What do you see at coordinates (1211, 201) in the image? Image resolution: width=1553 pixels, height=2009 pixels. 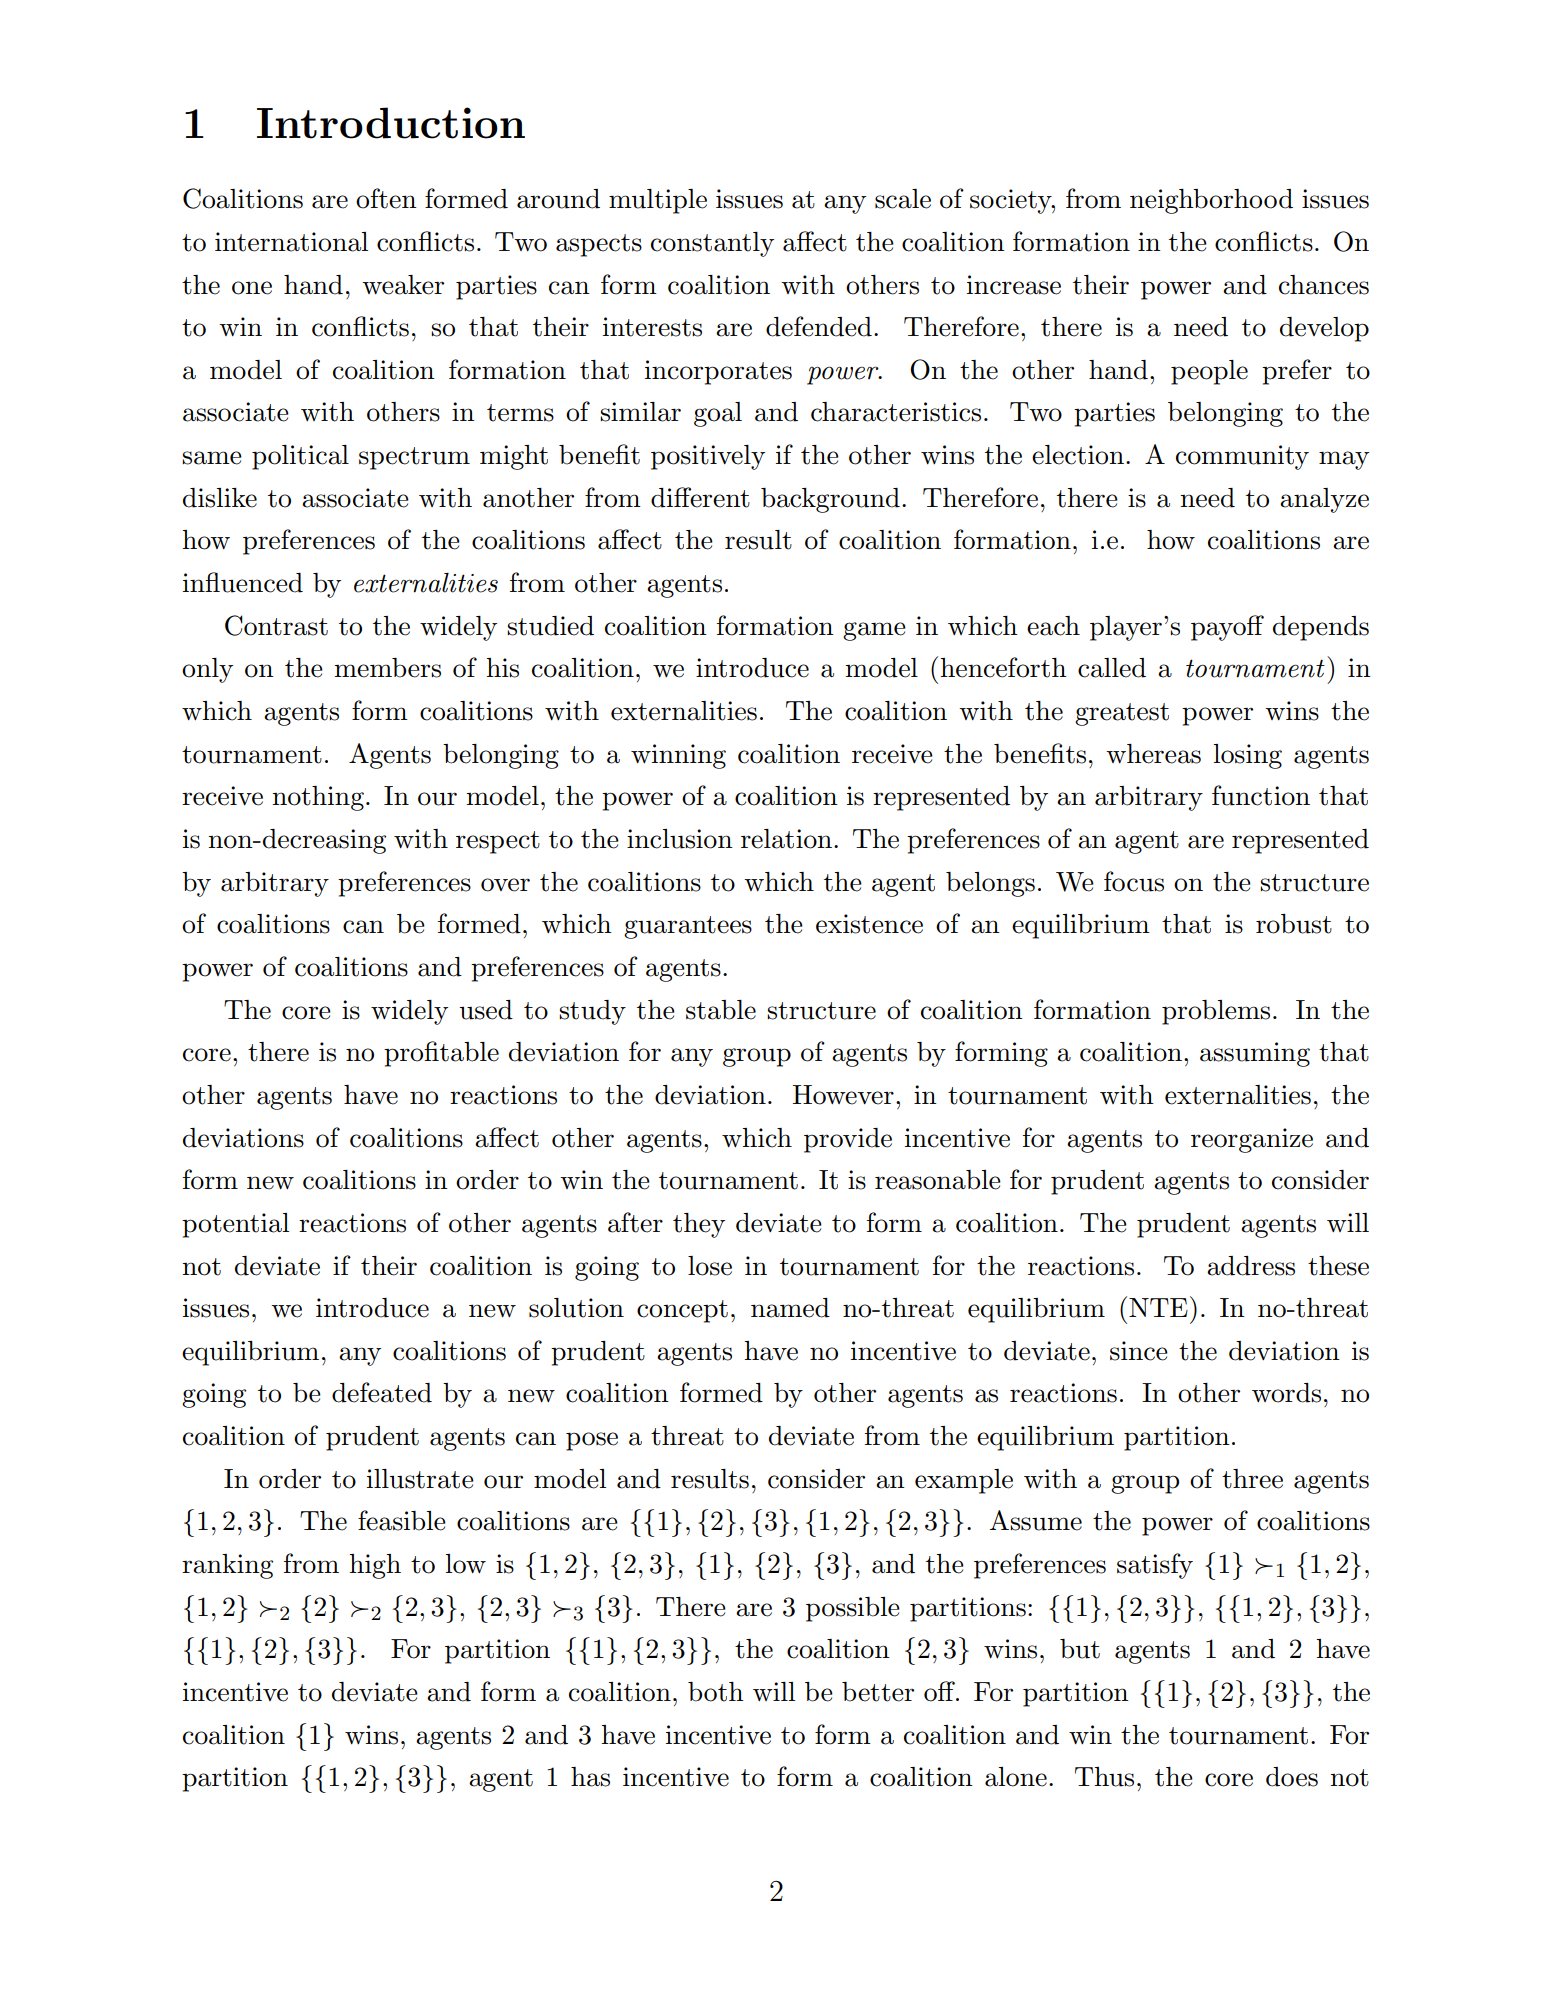 I see `neighborhood` at bounding box center [1211, 201].
